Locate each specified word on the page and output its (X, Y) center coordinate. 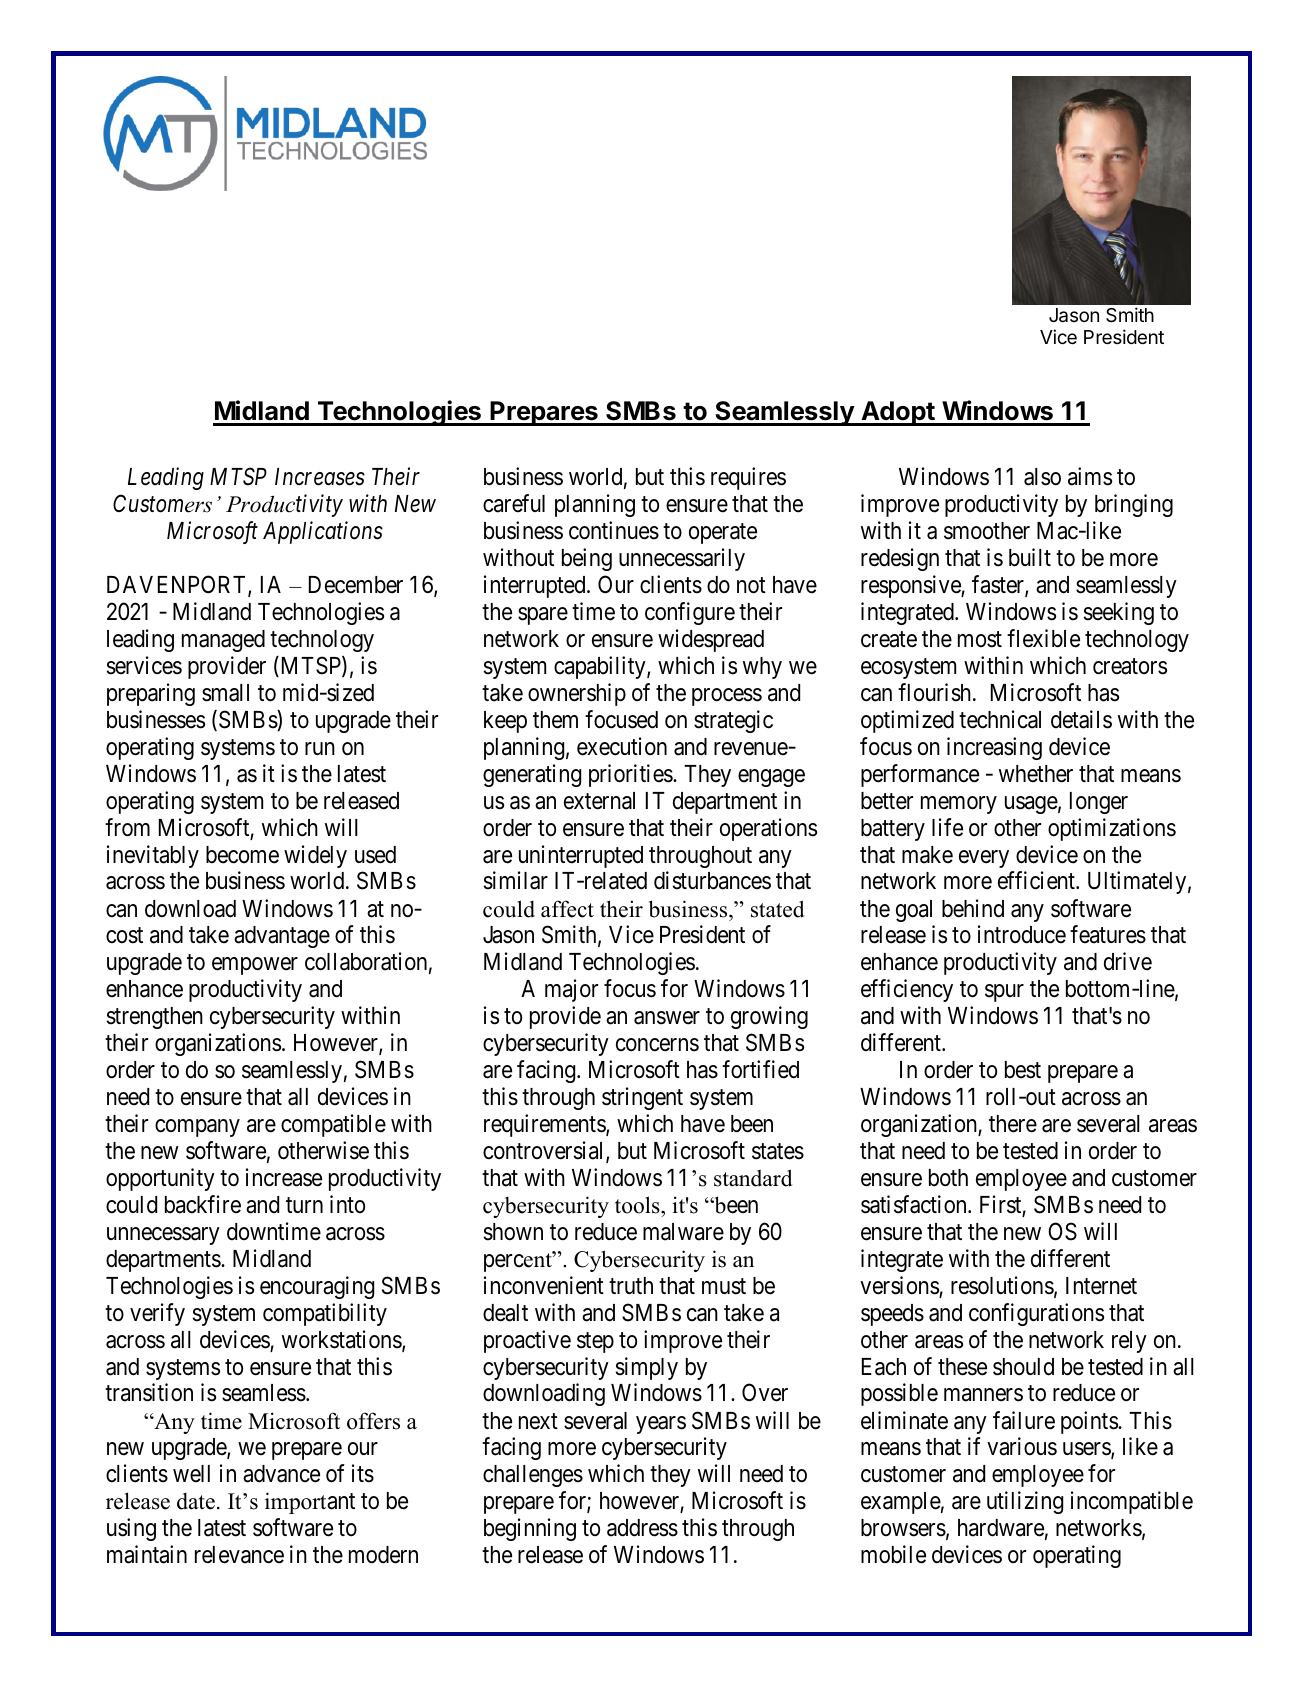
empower (255, 966)
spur (1004, 993)
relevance (239, 1555)
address (642, 1528)
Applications (323, 532)
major (571, 990)
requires (748, 478)
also (1042, 477)
